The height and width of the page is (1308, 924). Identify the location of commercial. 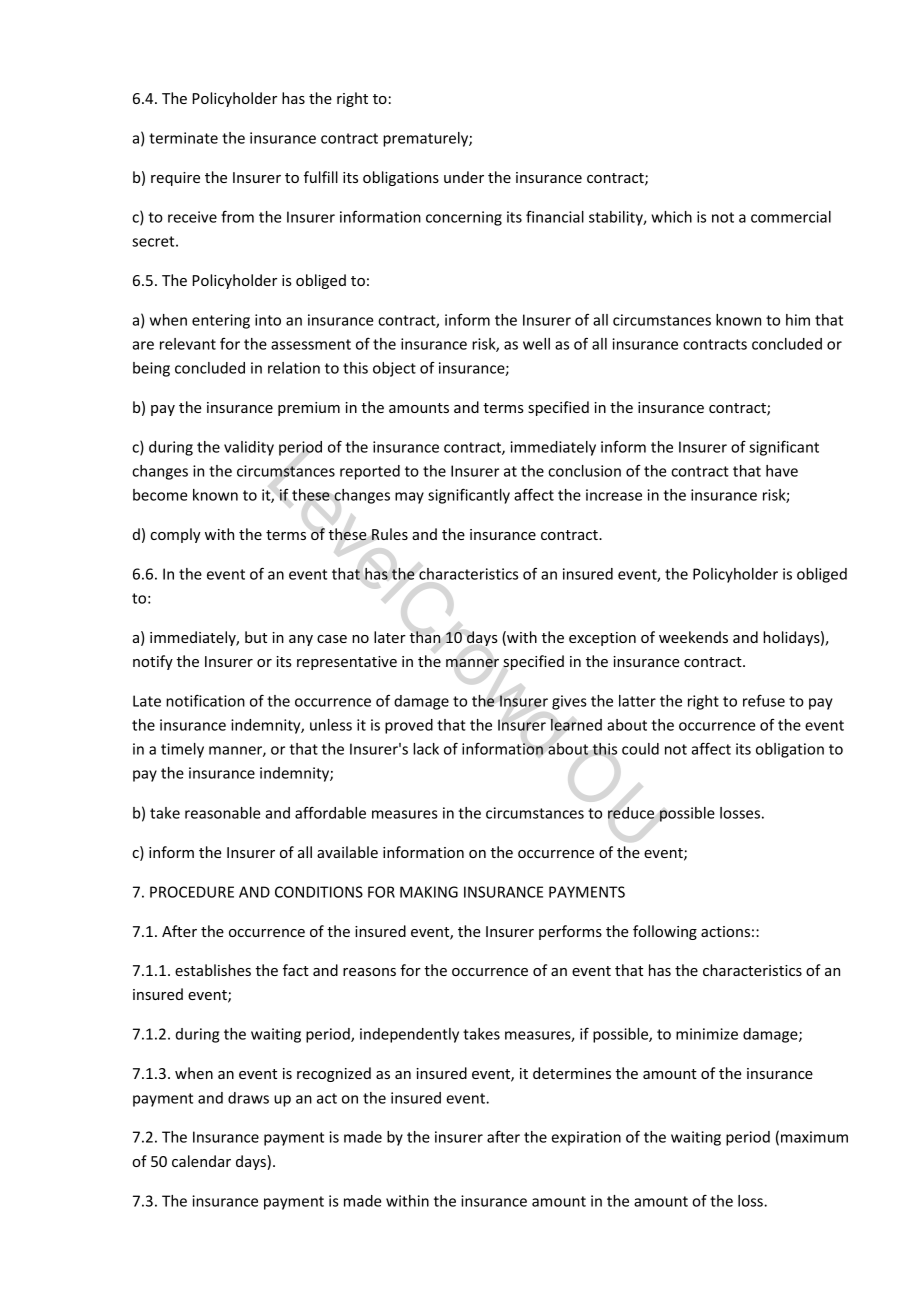
(791, 217).
